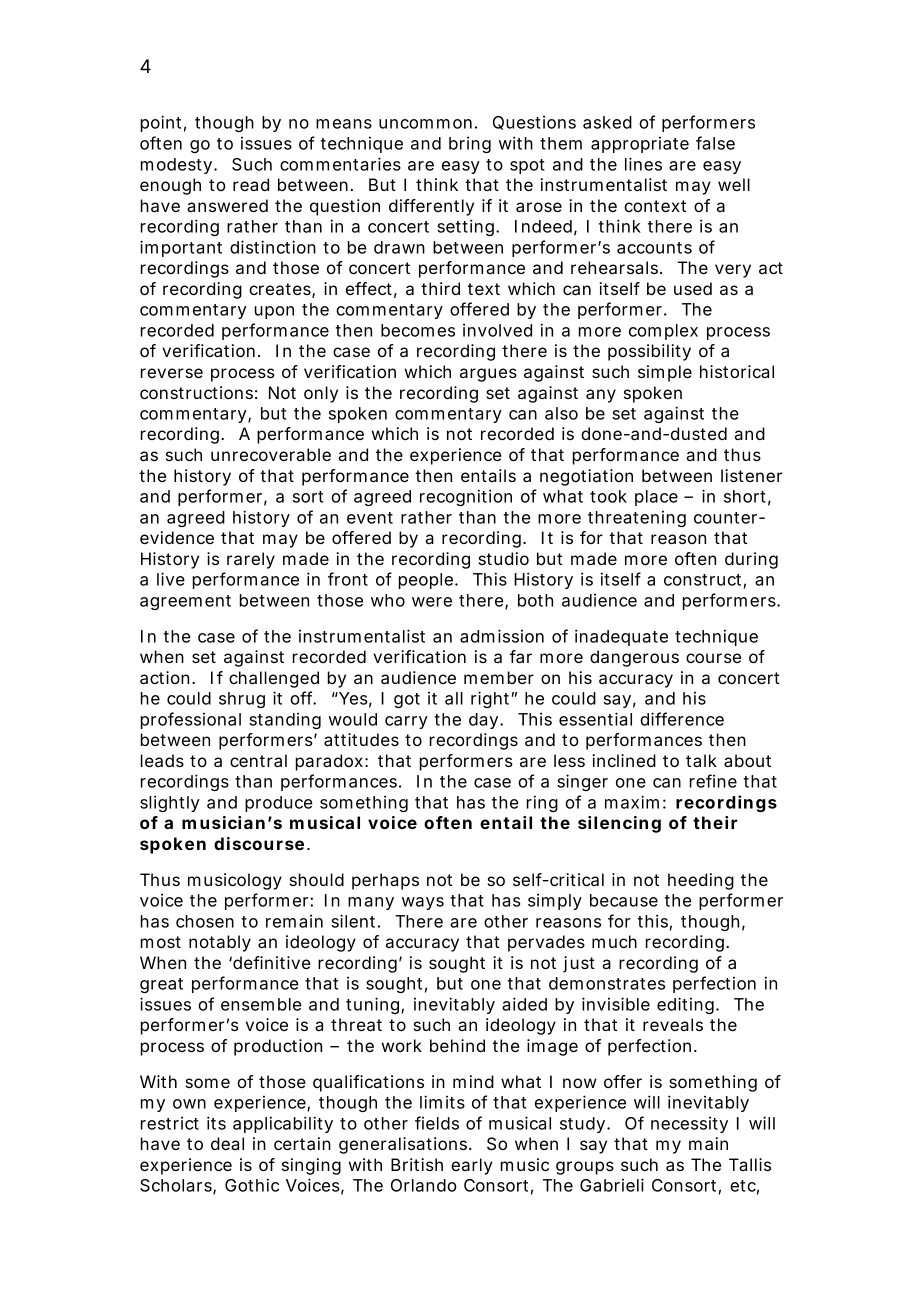  Describe the element at coordinates (227, 1143) in the image. I see `deal` at that location.
